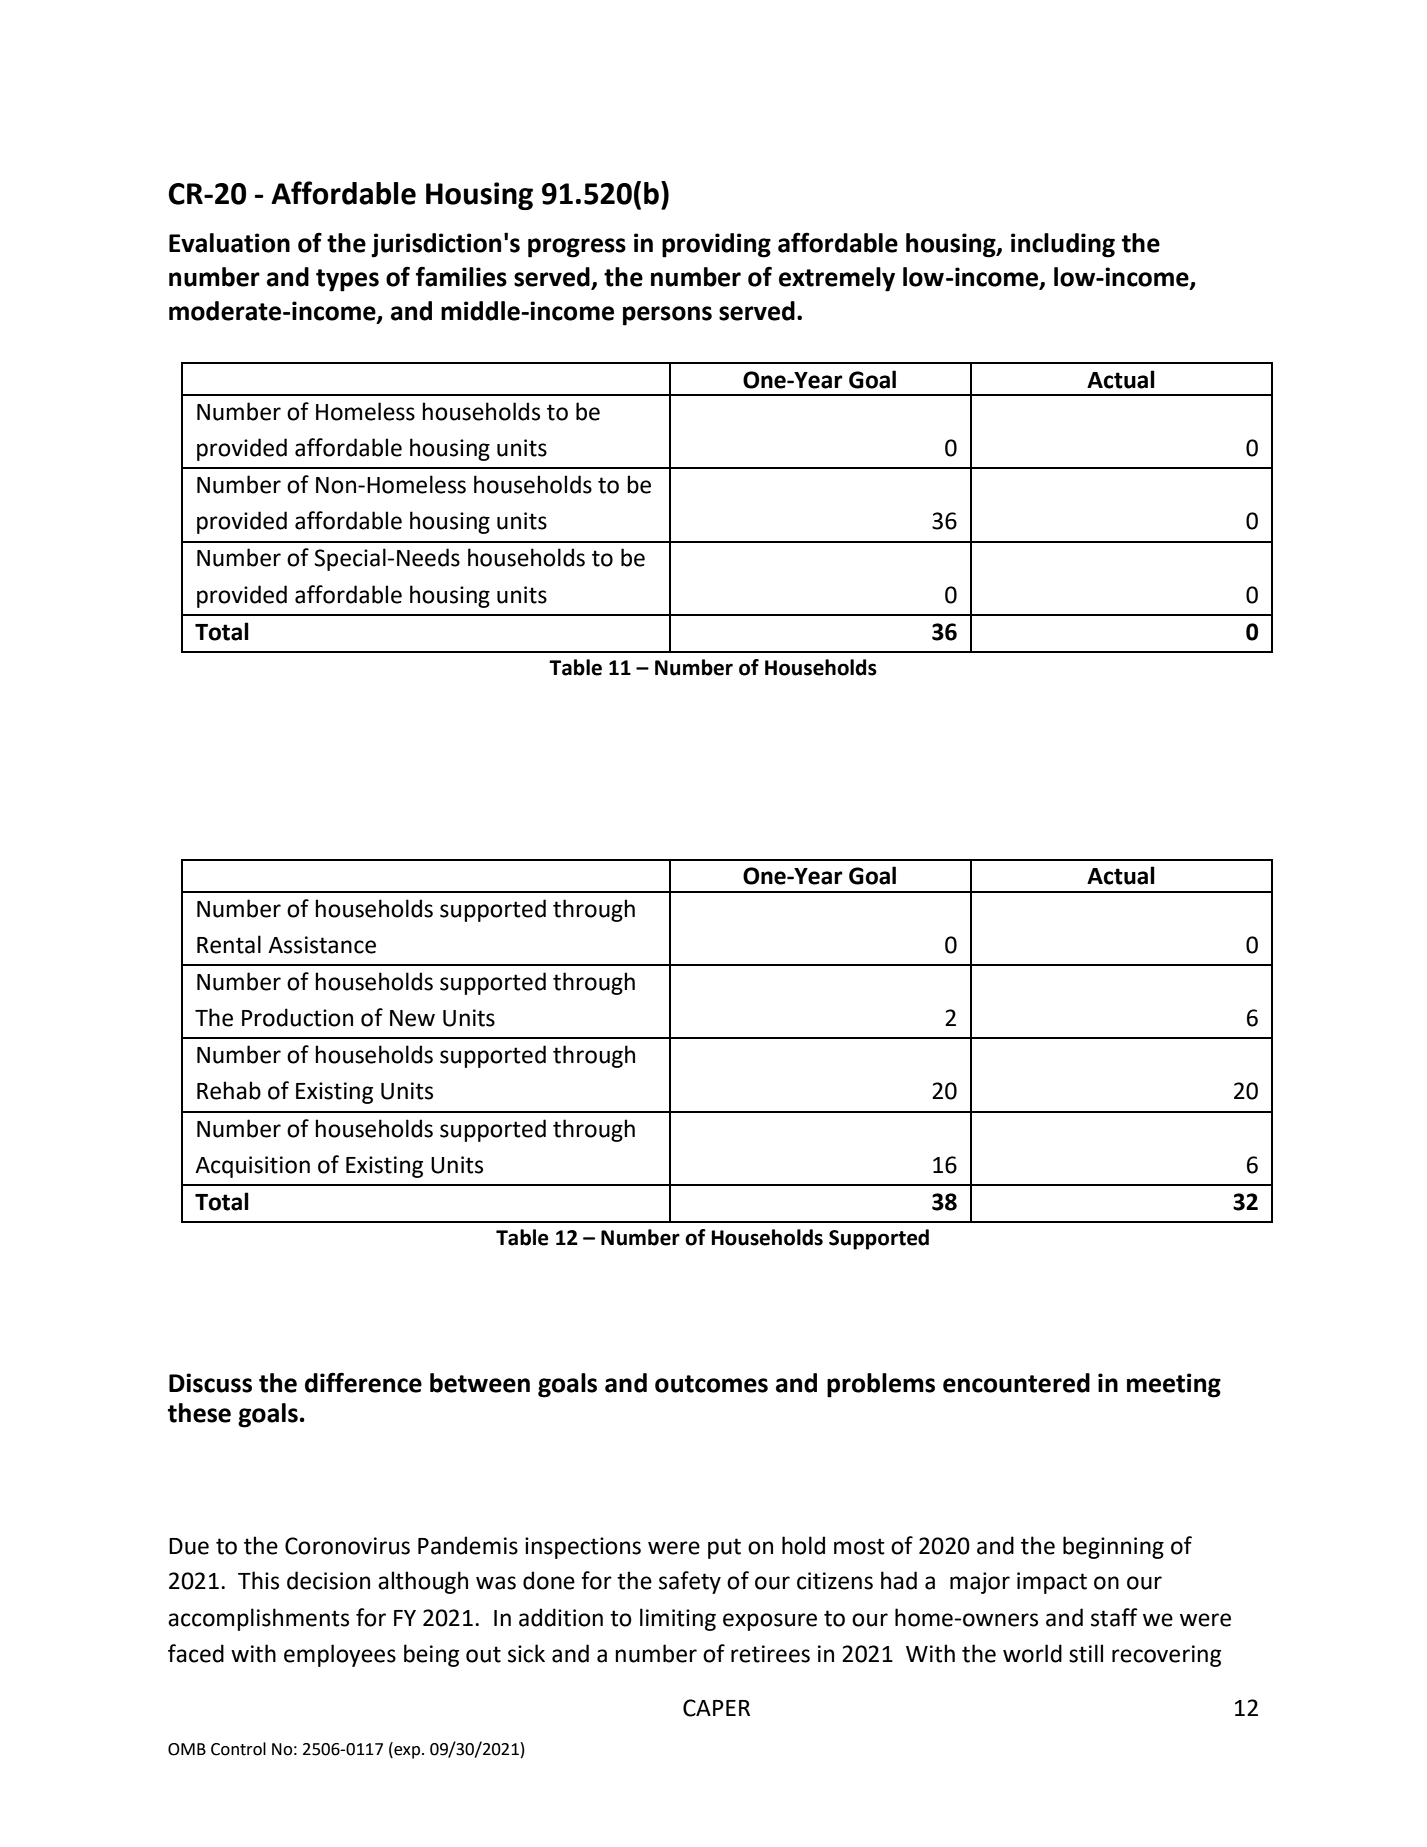 The width and height of the screenshot is (1427, 1847). I want to click on including, so click(1063, 245).
